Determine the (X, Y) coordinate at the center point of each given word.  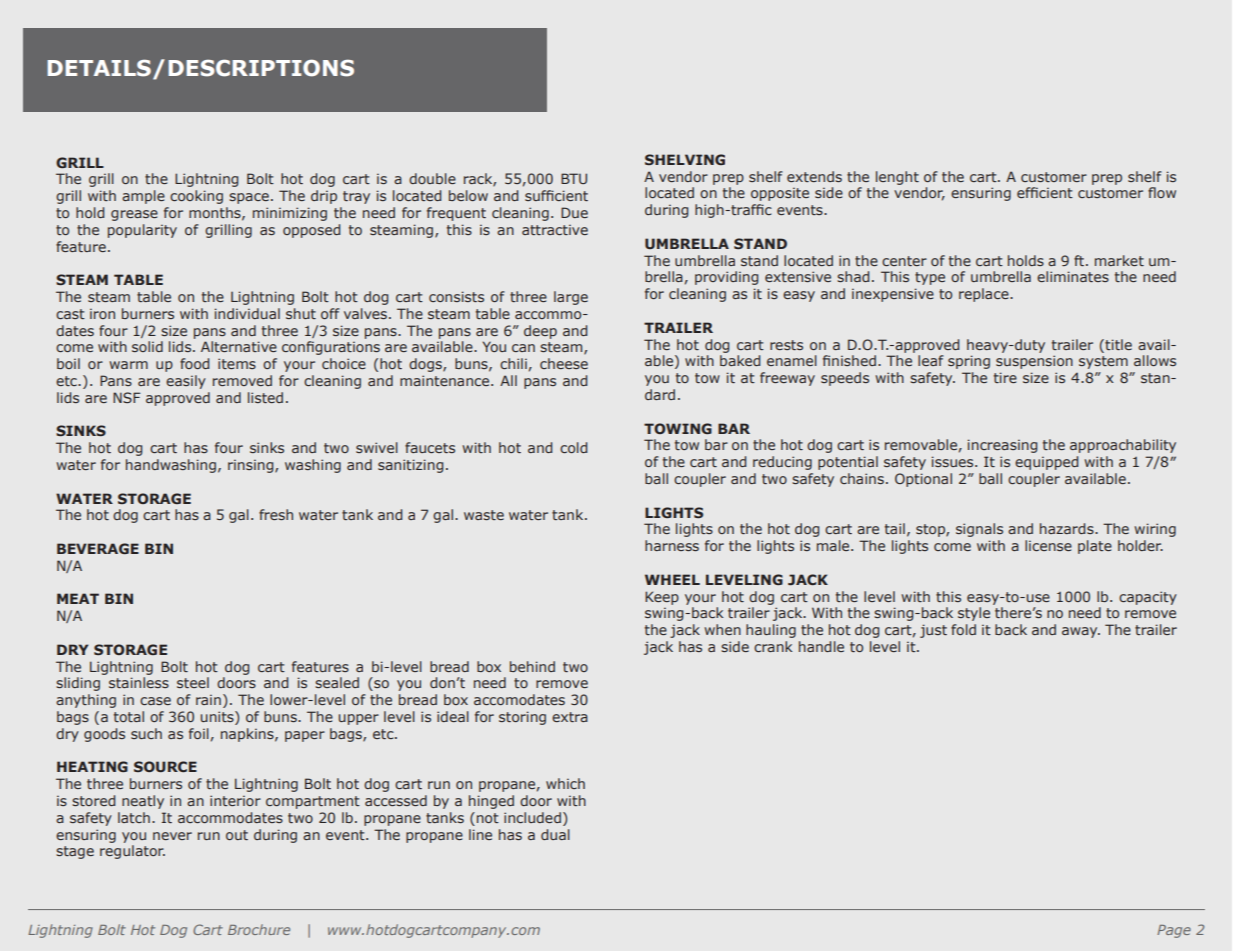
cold (573, 447)
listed (265, 397)
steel (193, 682)
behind (532, 666)
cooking (196, 197)
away (1081, 632)
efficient (1045, 192)
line (480, 834)
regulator (132, 852)
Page (1174, 931)
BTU (574, 178)
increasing (1002, 446)
